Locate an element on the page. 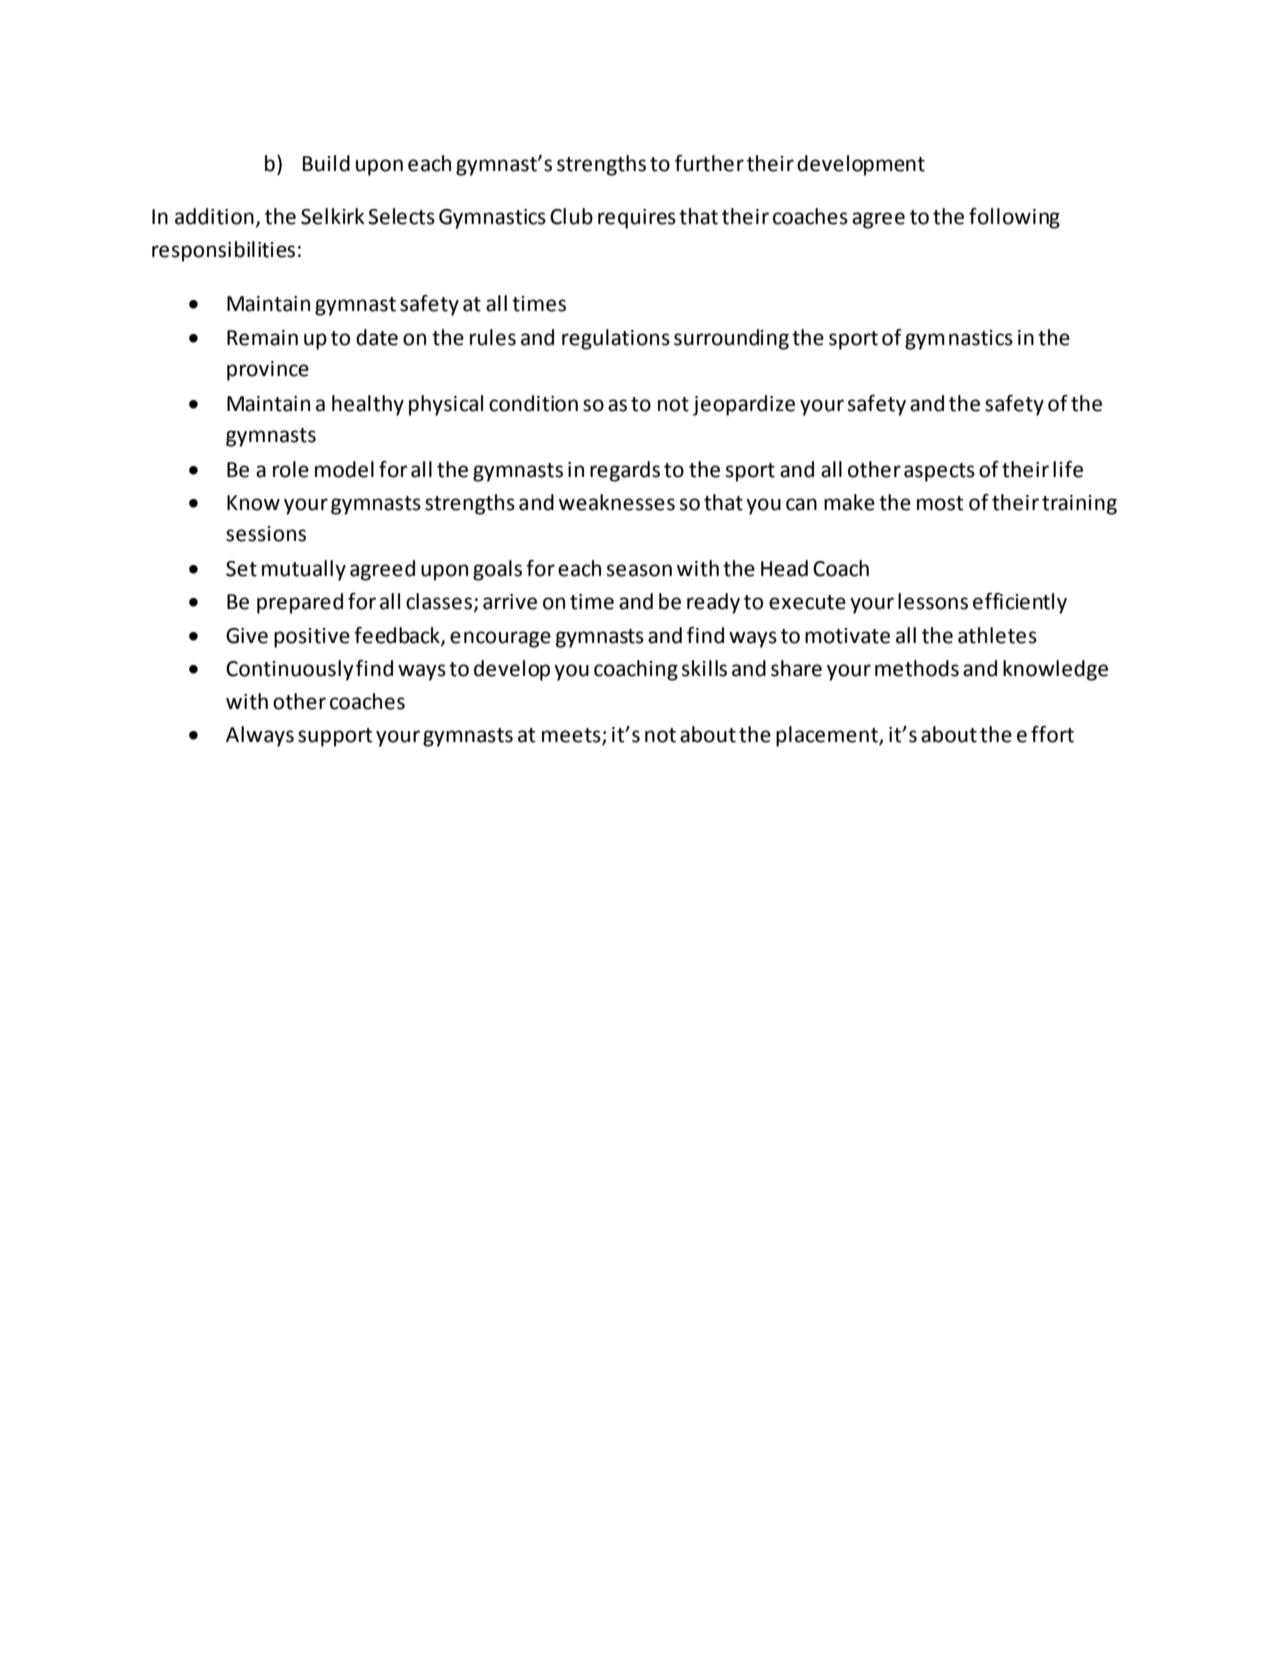  regulations is located at coordinates (616, 339).
